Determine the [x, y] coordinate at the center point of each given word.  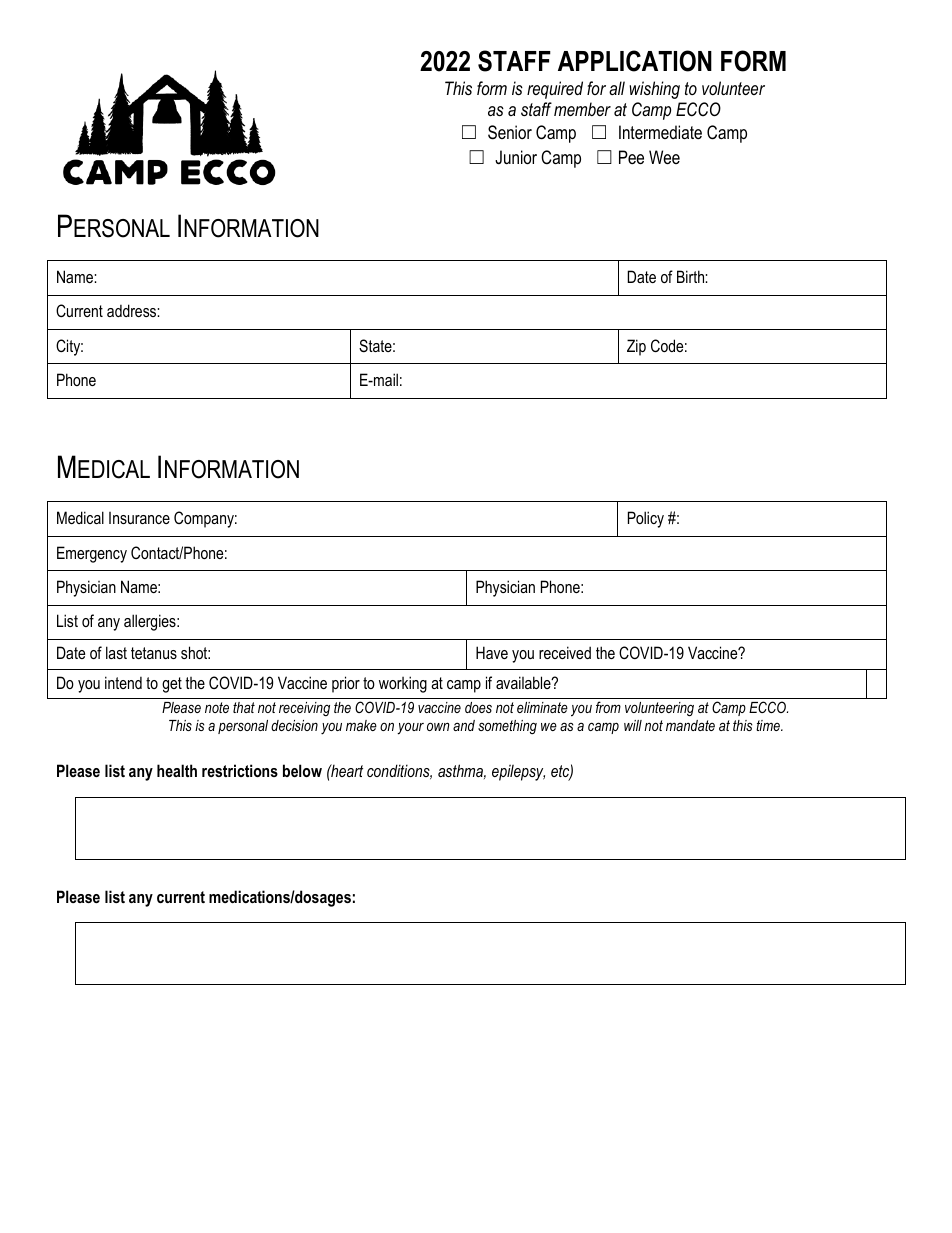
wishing [654, 90]
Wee [664, 157]
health [177, 770]
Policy [646, 519]
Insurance [139, 518]
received [565, 652]
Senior [510, 132]
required [555, 90]
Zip [636, 347]
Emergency [92, 554]
